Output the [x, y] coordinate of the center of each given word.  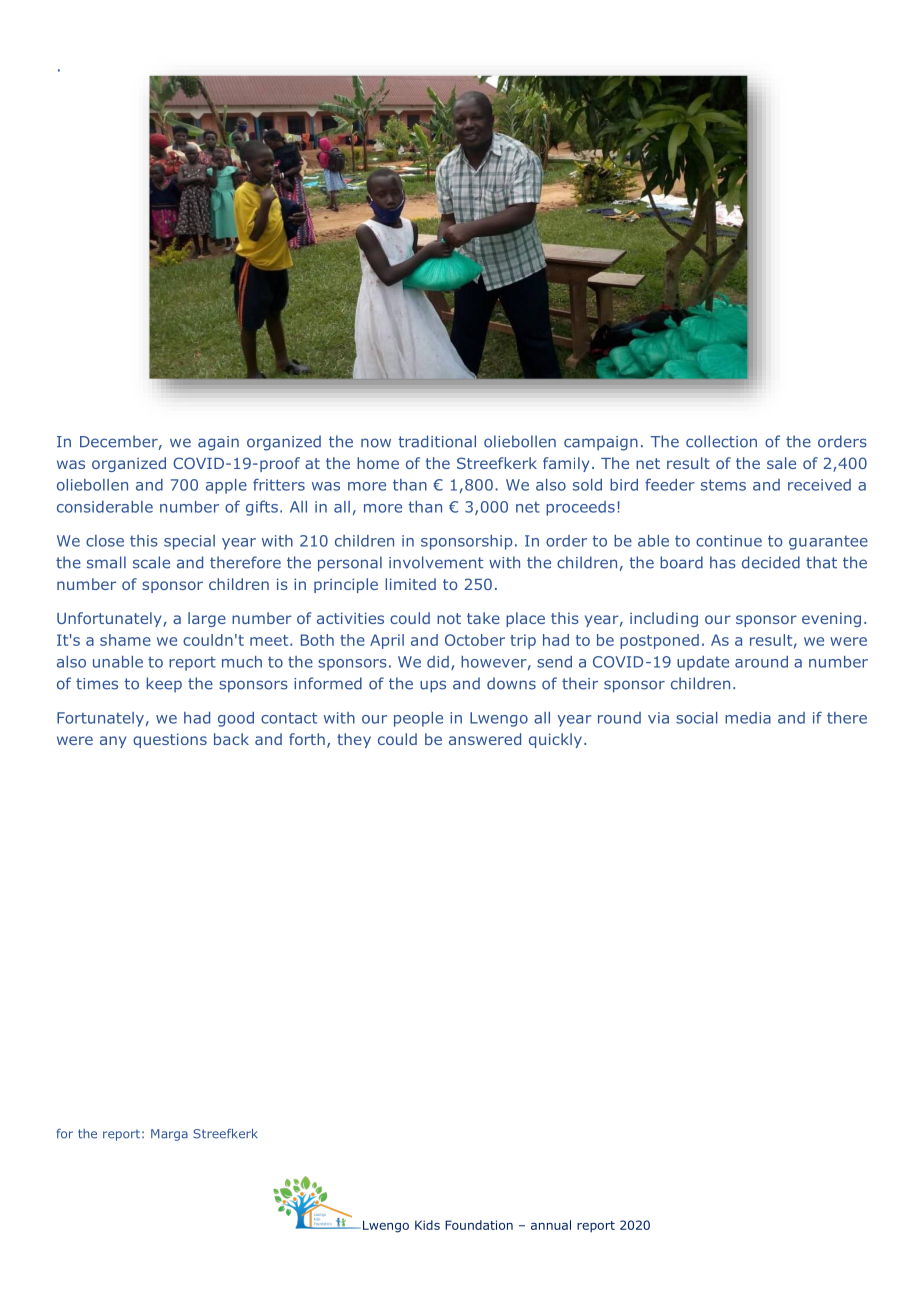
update [703, 663]
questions [170, 740]
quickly [557, 740]
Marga [169, 1135]
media [748, 718]
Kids [427, 1225]
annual [551, 1225]
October [475, 640]
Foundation [479, 1225]
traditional [437, 441]
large [207, 619]
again [218, 443]
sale [781, 463]
